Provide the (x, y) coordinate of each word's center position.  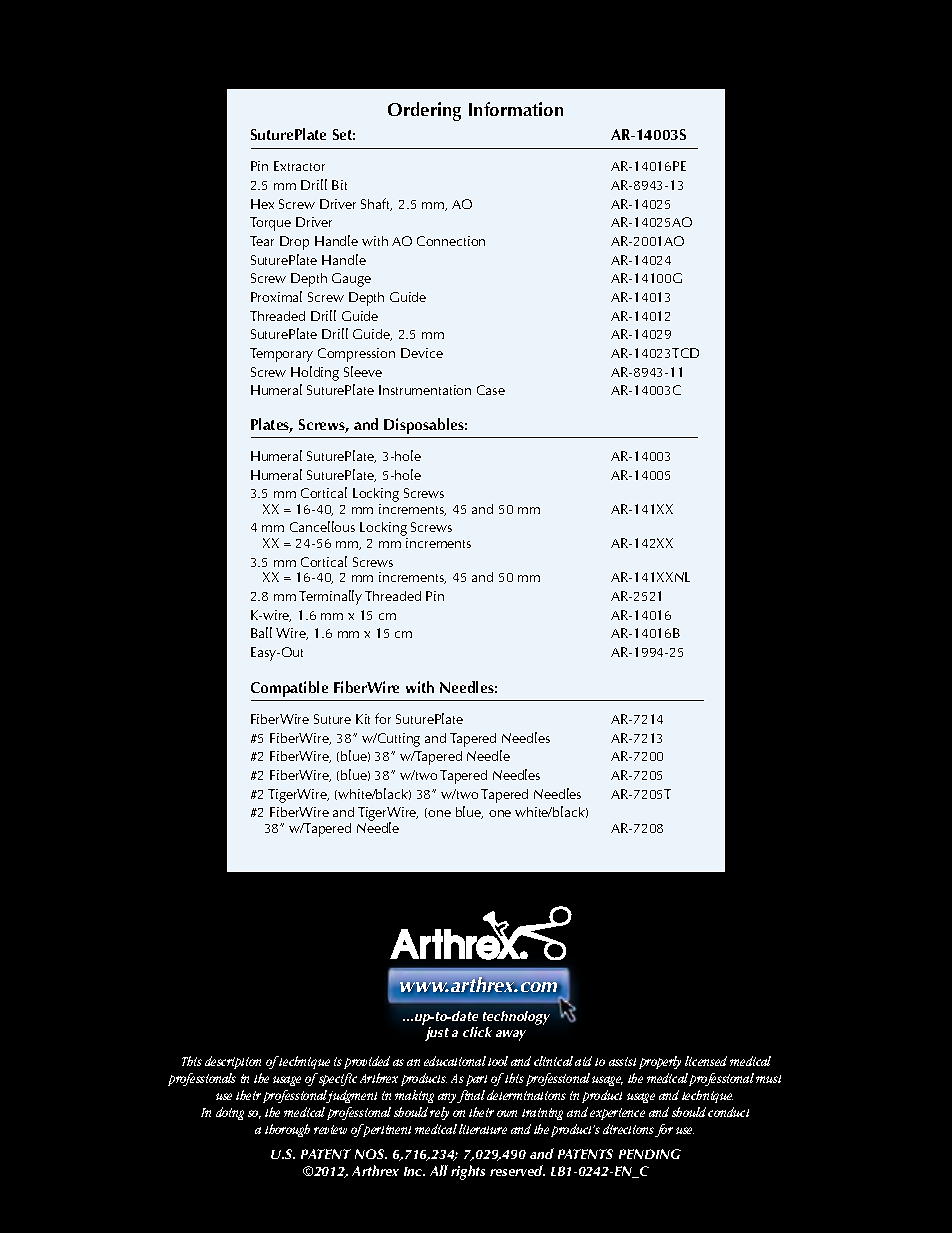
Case (491, 390)
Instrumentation (425, 390)
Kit (363, 719)
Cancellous (322, 526)
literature (483, 1129)
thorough (287, 1130)
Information (516, 109)
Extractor (299, 166)
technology (516, 1018)
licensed (706, 1061)
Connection (451, 241)
